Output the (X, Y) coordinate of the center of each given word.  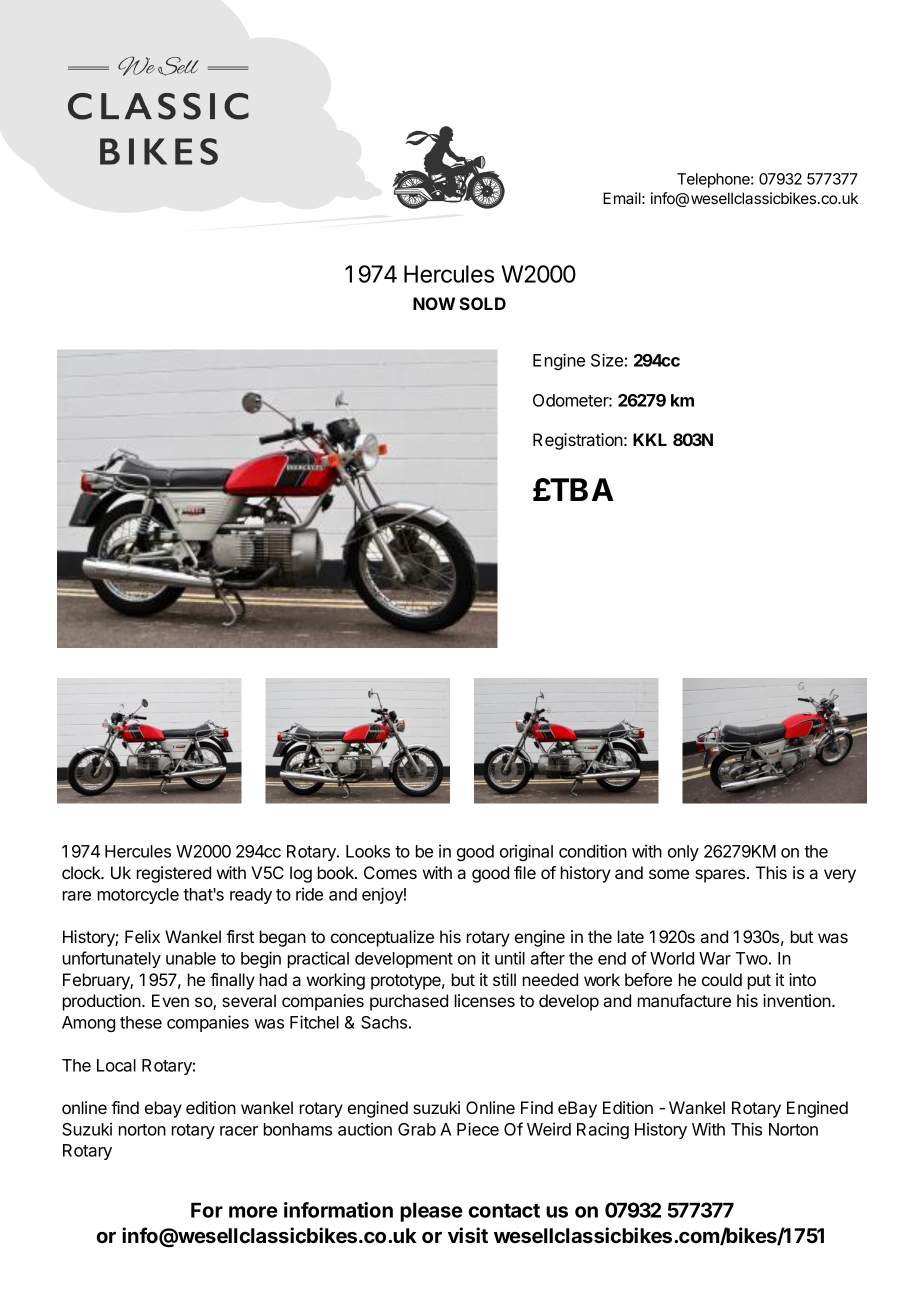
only (683, 853)
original (526, 852)
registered (174, 874)
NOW (434, 303)
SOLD (482, 303)
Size (607, 360)
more (253, 1212)
